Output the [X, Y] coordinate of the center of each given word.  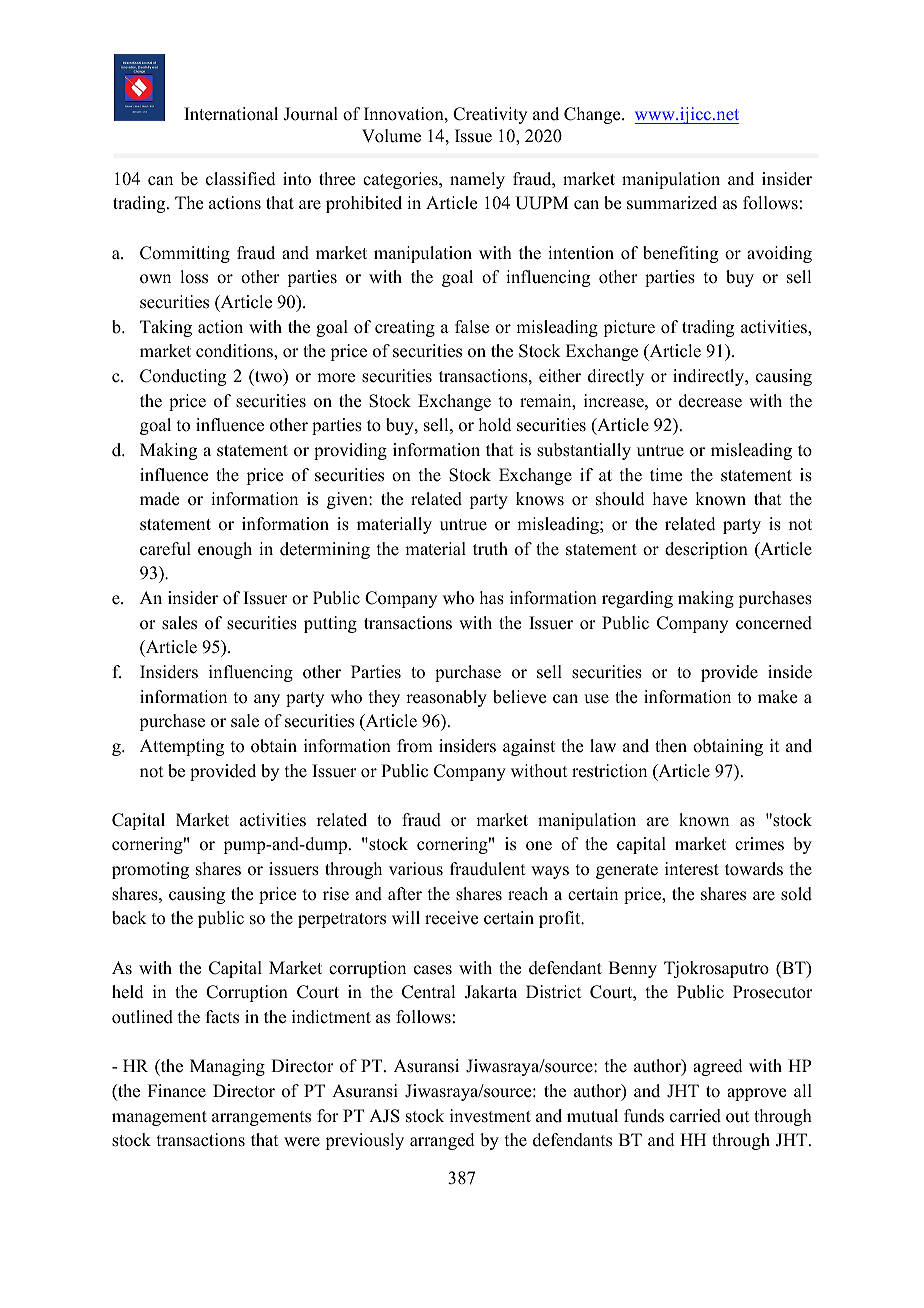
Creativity [490, 115]
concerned [774, 623]
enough [225, 550]
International [231, 114]
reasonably [446, 698]
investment [490, 1116]
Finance [177, 1091]
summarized [672, 203]
